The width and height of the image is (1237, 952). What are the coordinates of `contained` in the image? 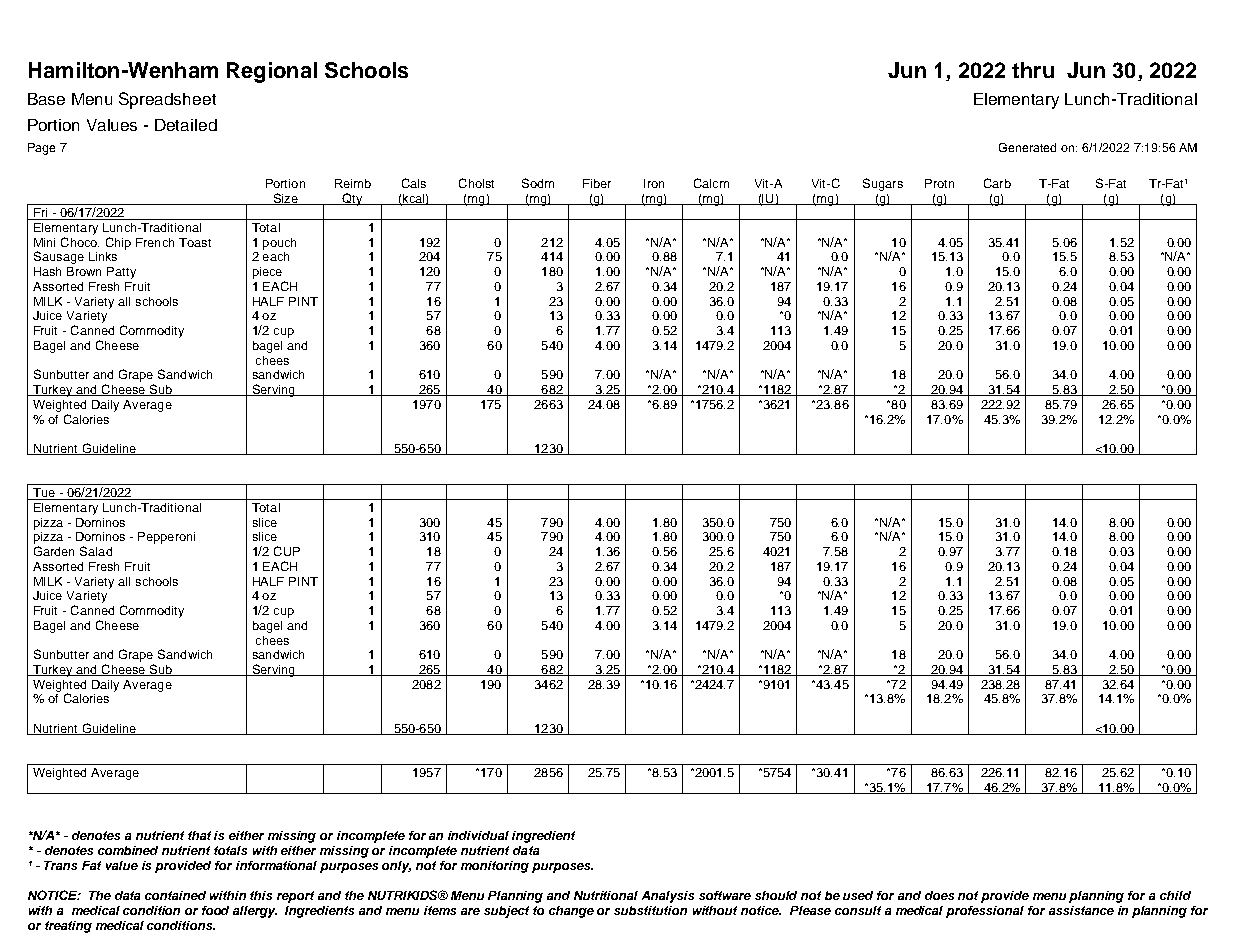 It's located at (175, 895).
